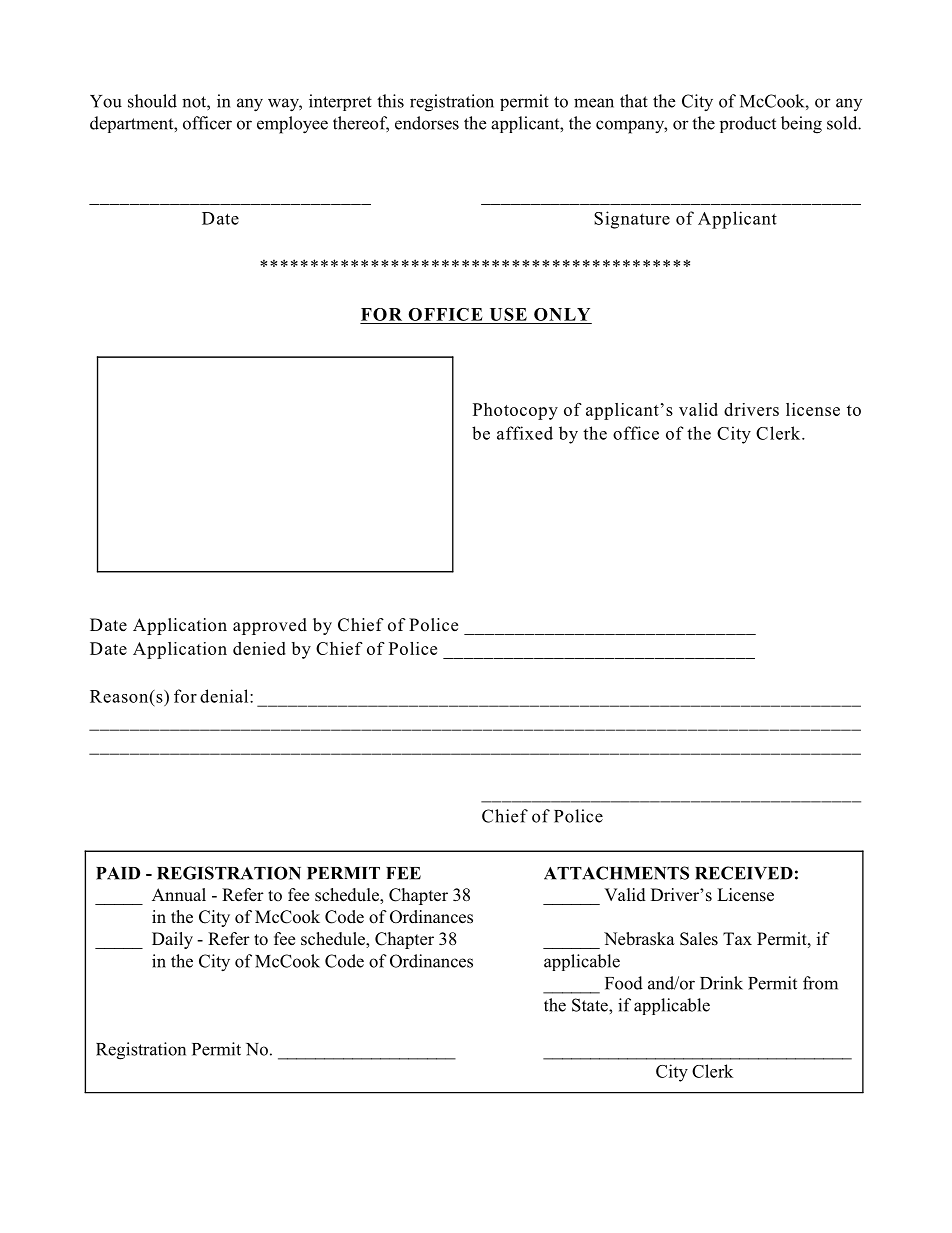 Image resolution: width=952 pixels, height=1233 pixels. I want to click on Tax, so click(737, 938).
